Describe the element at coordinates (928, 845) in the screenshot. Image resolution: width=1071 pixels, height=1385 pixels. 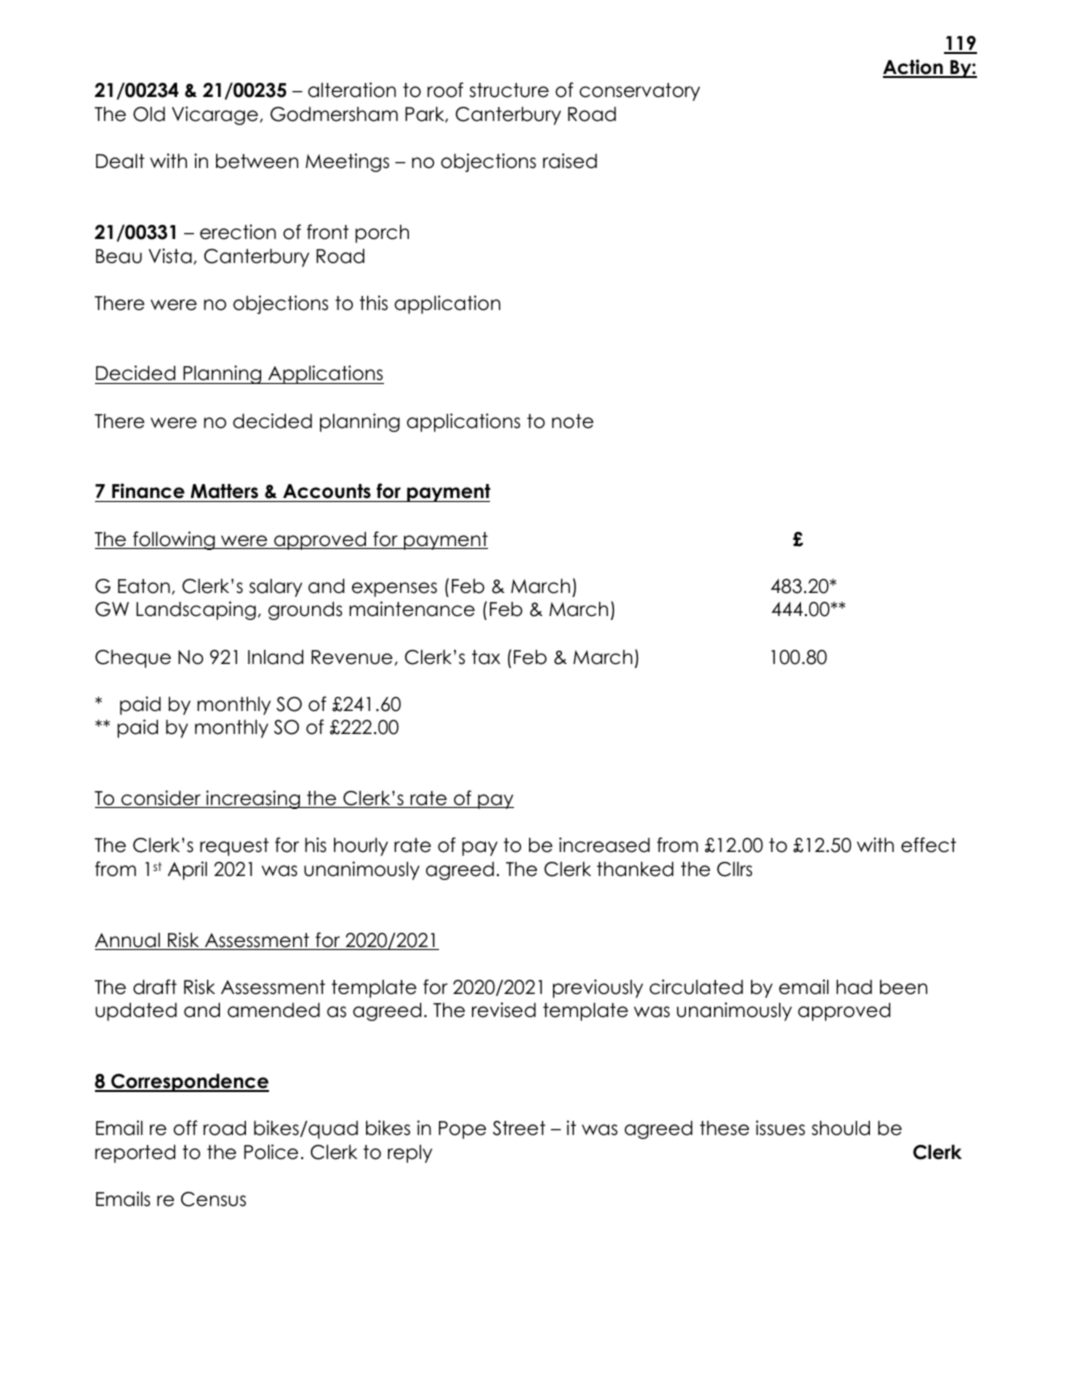
I see `effect` at that location.
